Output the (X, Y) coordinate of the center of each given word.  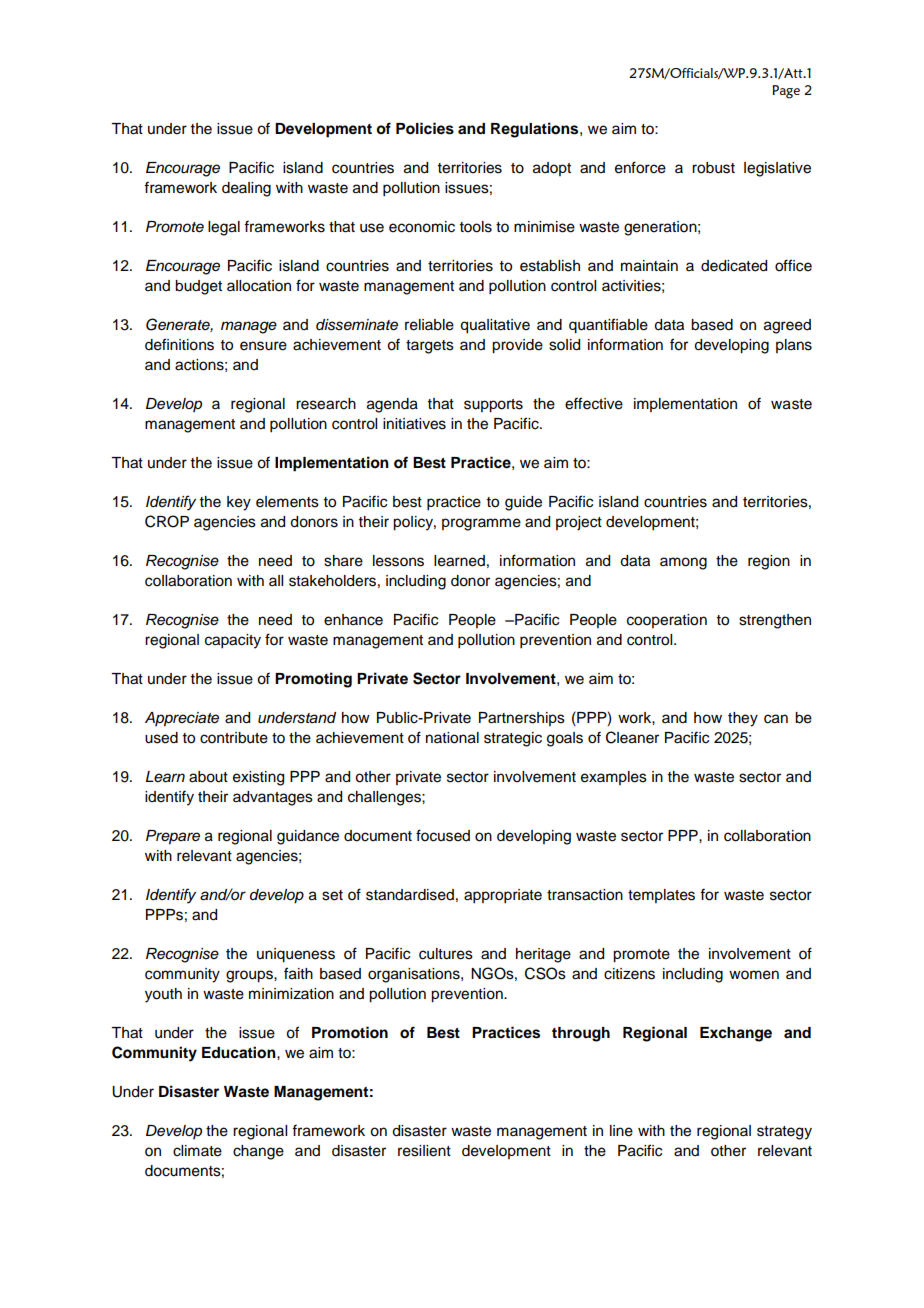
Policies (425, 128)
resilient (424, 1151)
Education (240, 1052)
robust (713, 168)
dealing (246, 189)
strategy (784, 1133)
